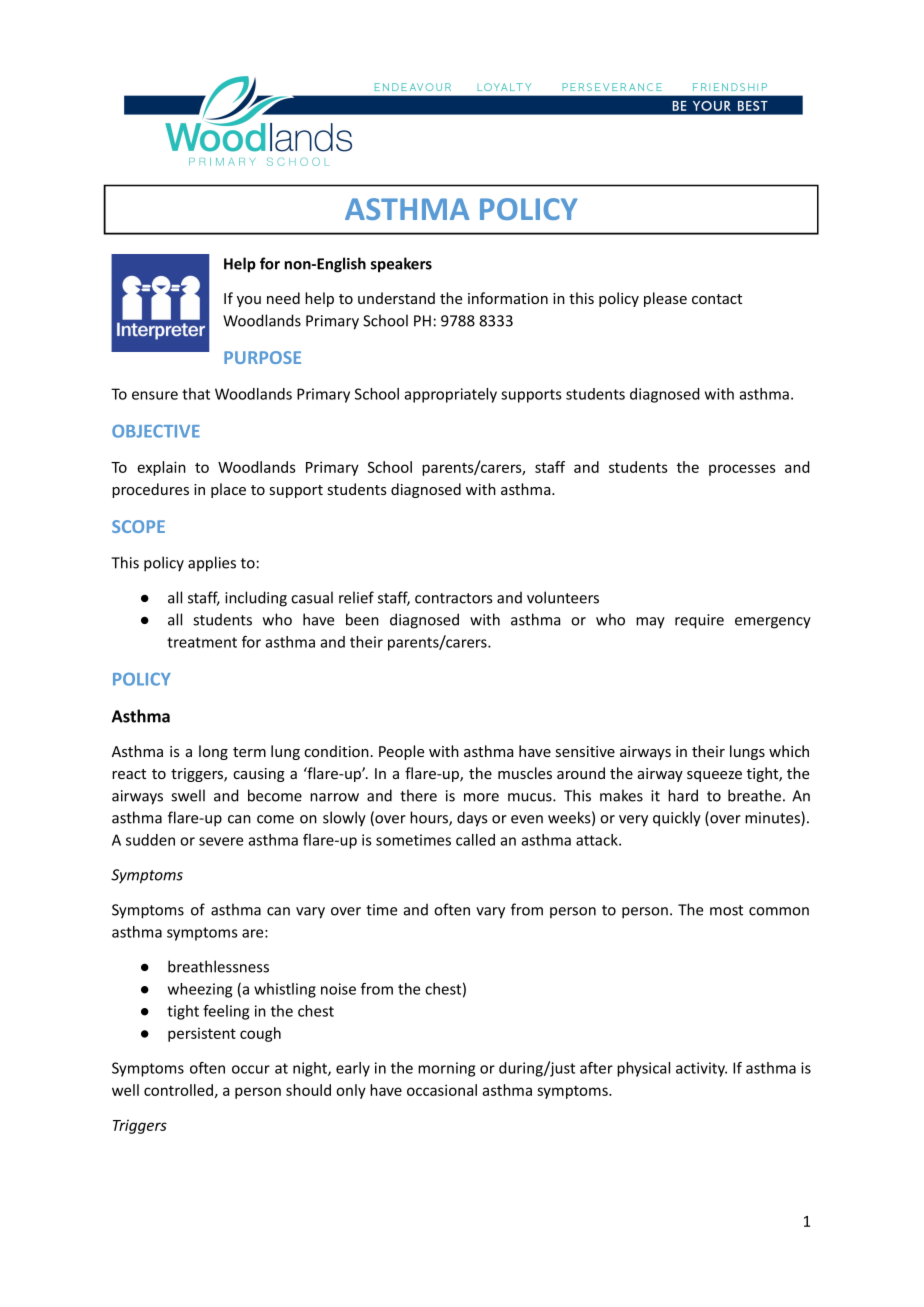 The width and height of the document is (924, 1307). I want to click on occur, so click(251, 1069).
